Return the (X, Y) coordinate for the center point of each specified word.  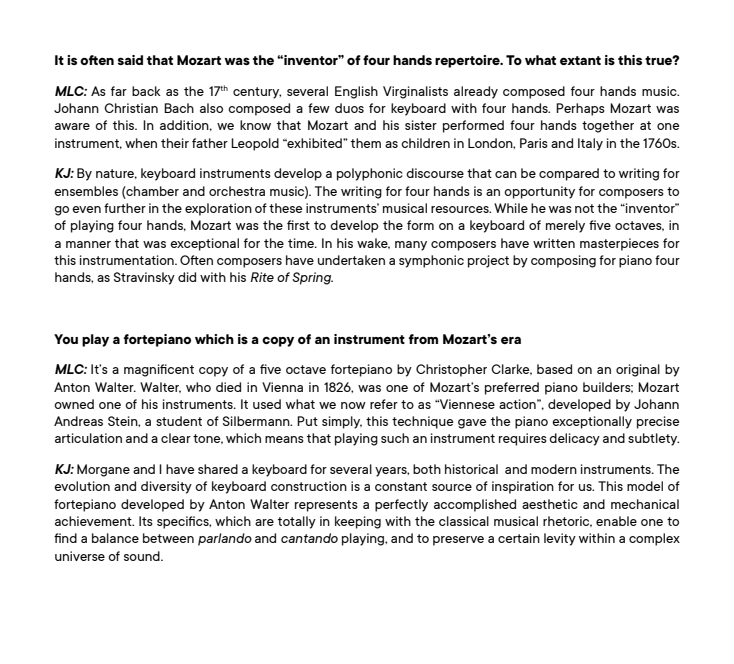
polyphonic (370, 174)
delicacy (574, 439)
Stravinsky (144, 278)
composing (563, 261)
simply (342, 422)
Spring (312, 278)
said (130, 60)
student (179, 421)
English (356, 92)
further (125, 208)
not (584, 208)
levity (560, 539)
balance (115, 538)
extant (580, 60)
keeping (358, 522)
